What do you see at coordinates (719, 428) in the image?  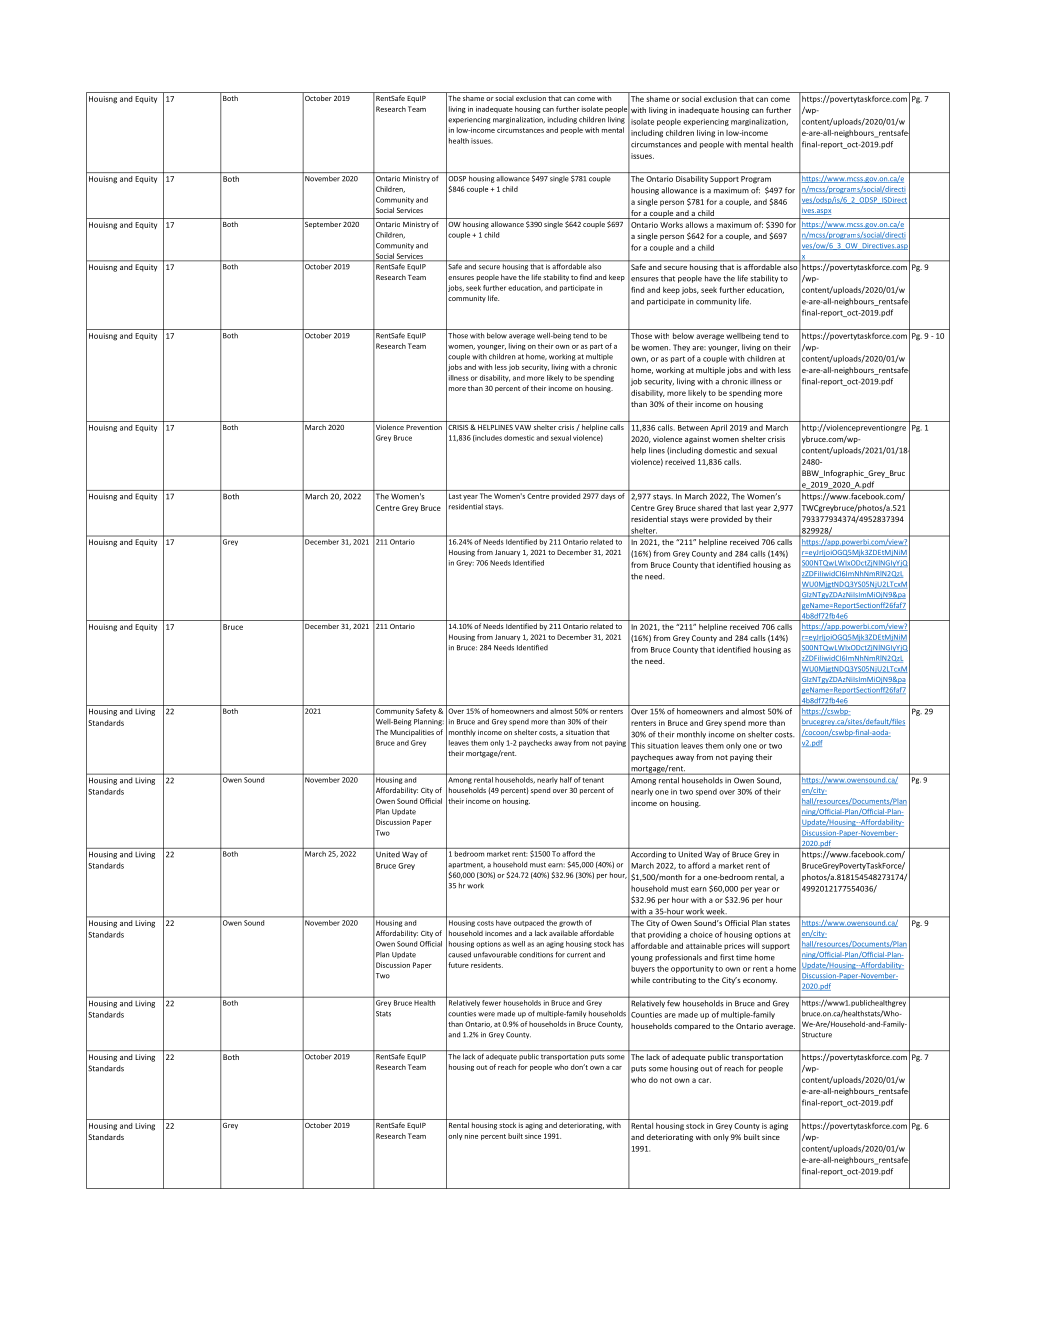 I see `April` at bounding box center [719, 428].
